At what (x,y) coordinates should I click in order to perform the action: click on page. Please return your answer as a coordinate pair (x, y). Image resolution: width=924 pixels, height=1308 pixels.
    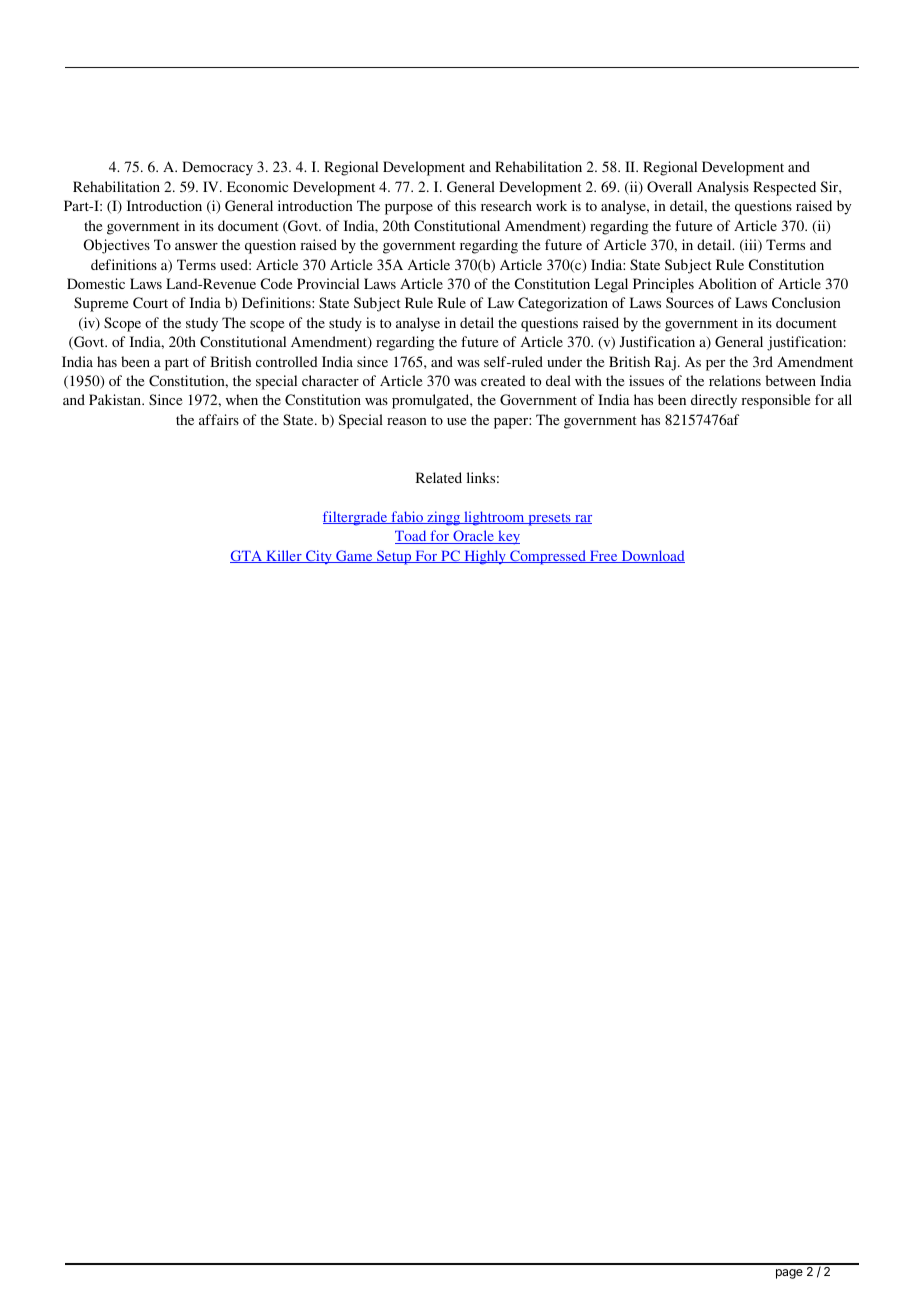
    Looking at the image, I should click on (789, 1274).
